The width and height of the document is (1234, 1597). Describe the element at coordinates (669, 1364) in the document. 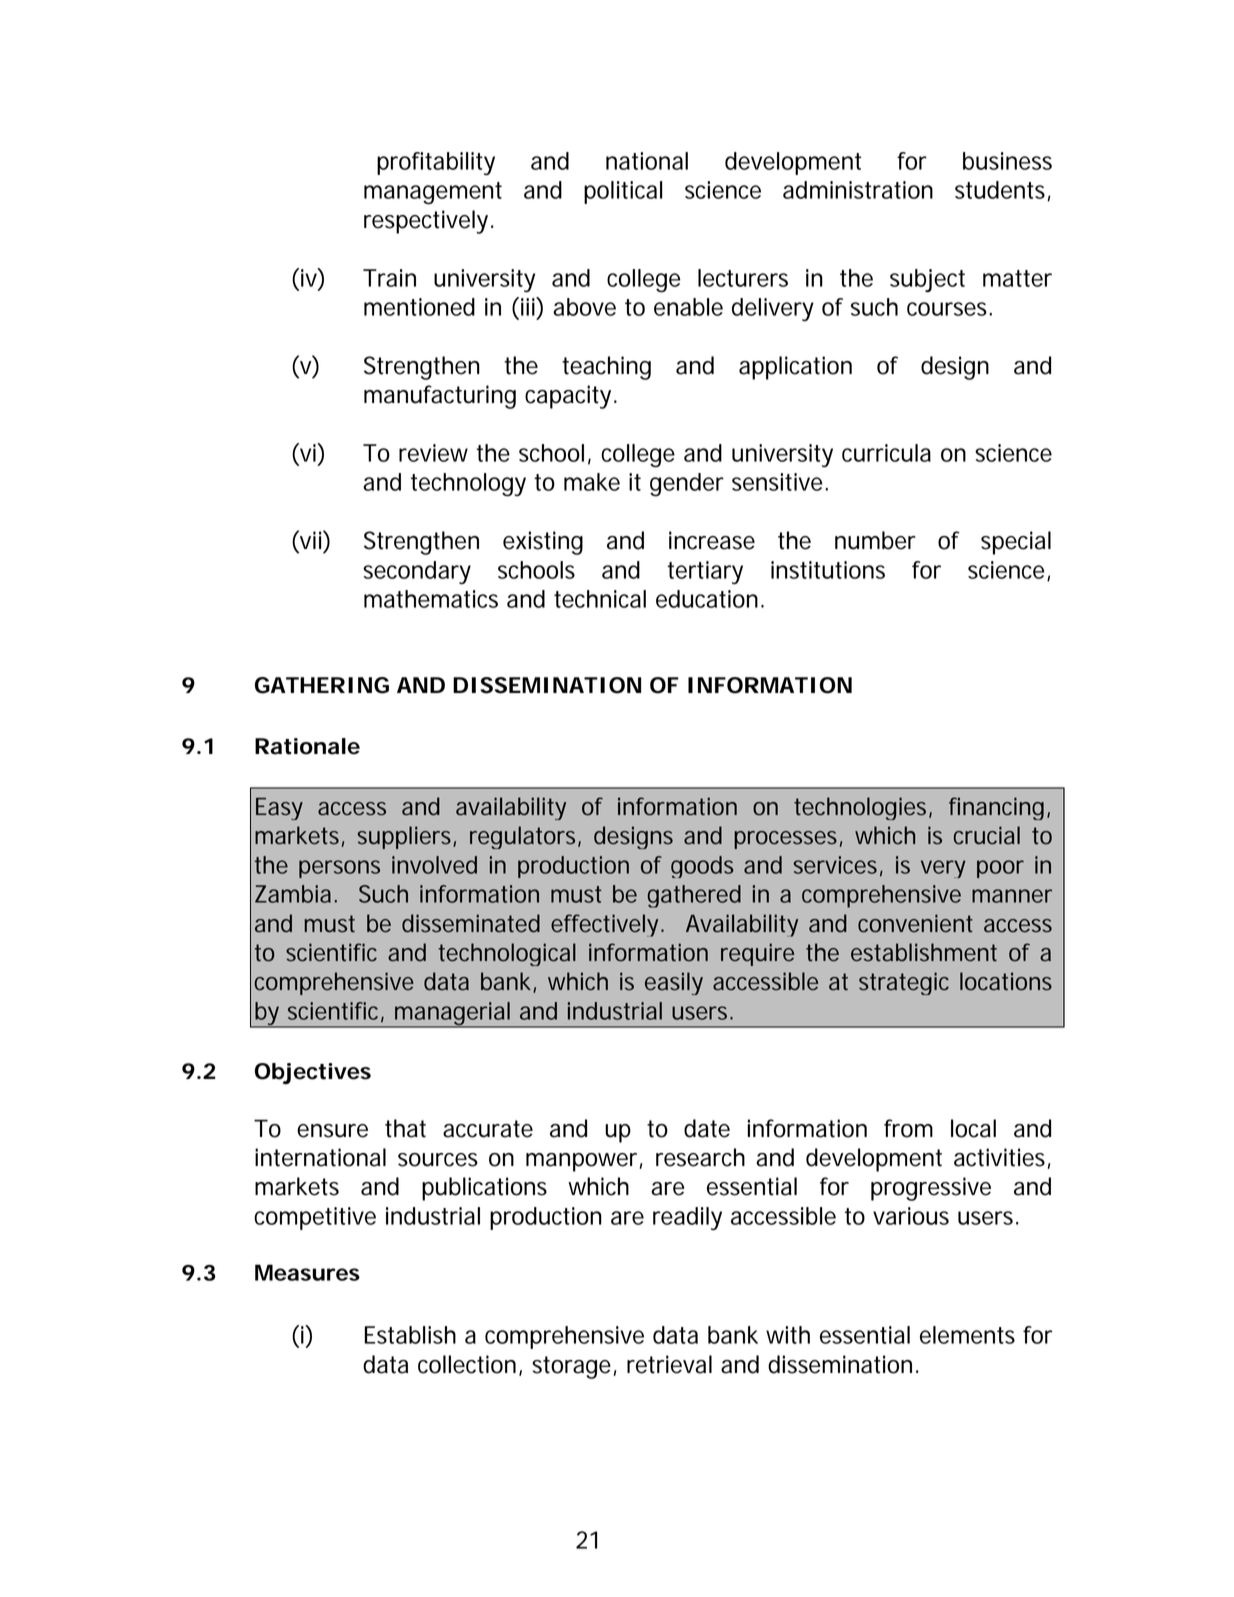

I see `retrieval` at that location.
